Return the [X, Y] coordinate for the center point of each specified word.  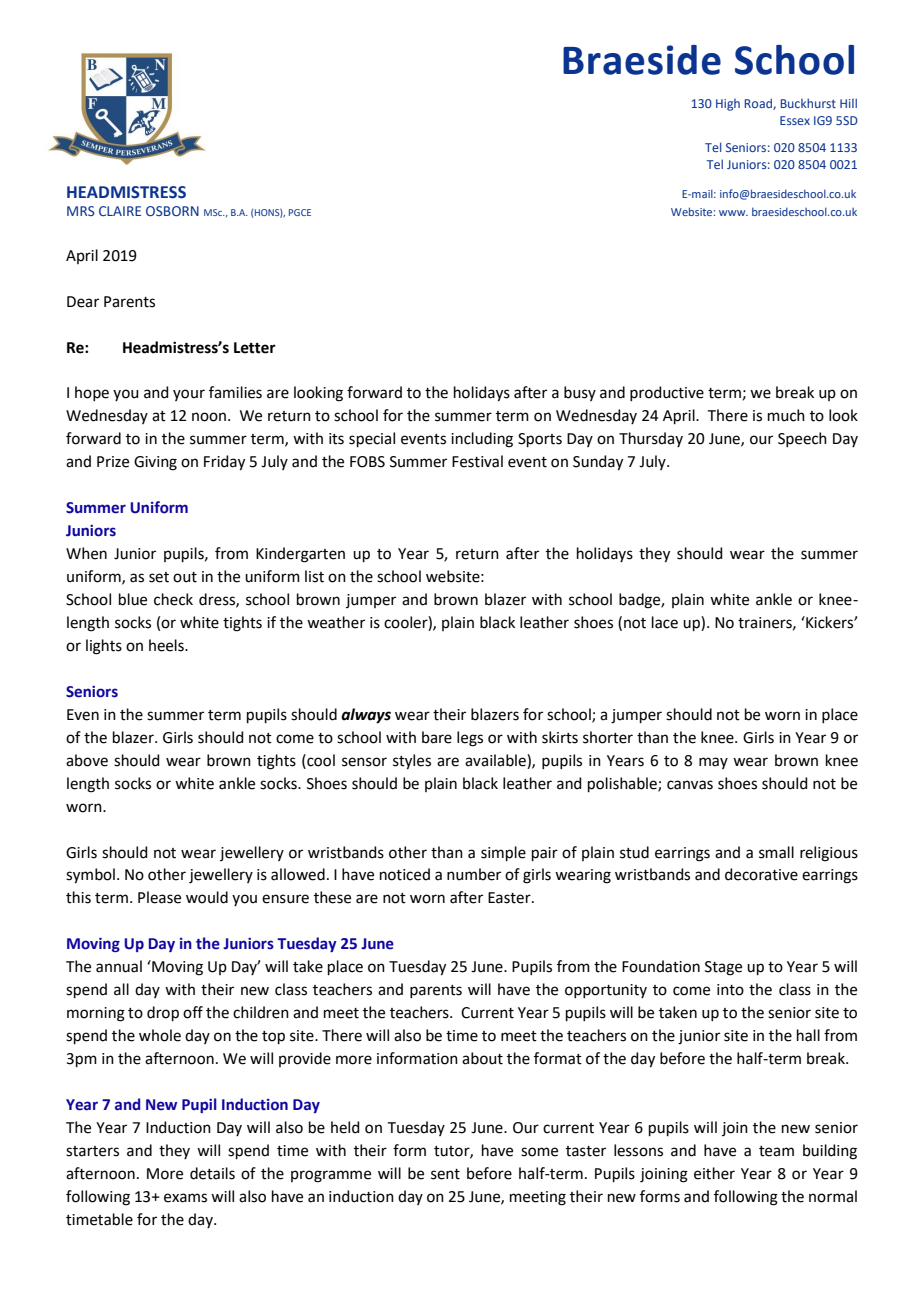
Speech [802, 439]
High [728, 105]
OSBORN [172, 211]
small [776, 852]
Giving [155, 463]
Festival [477, 461]
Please [159, 897]
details [212, 1173]
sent [445, 1174]
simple [503, 853]
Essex [795, 120]
